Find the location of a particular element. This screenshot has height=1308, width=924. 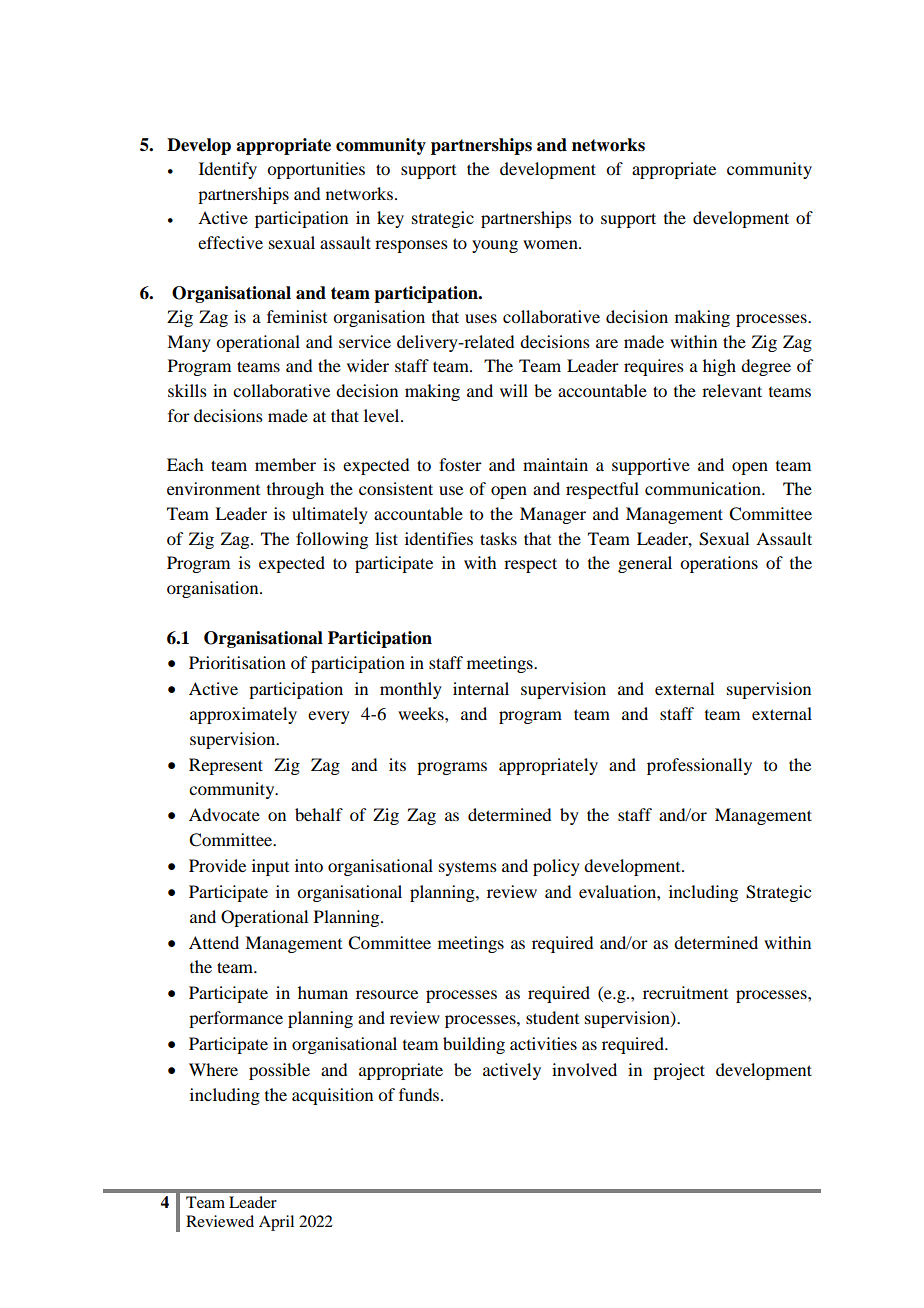

women is located at coordinates (551, 244).
